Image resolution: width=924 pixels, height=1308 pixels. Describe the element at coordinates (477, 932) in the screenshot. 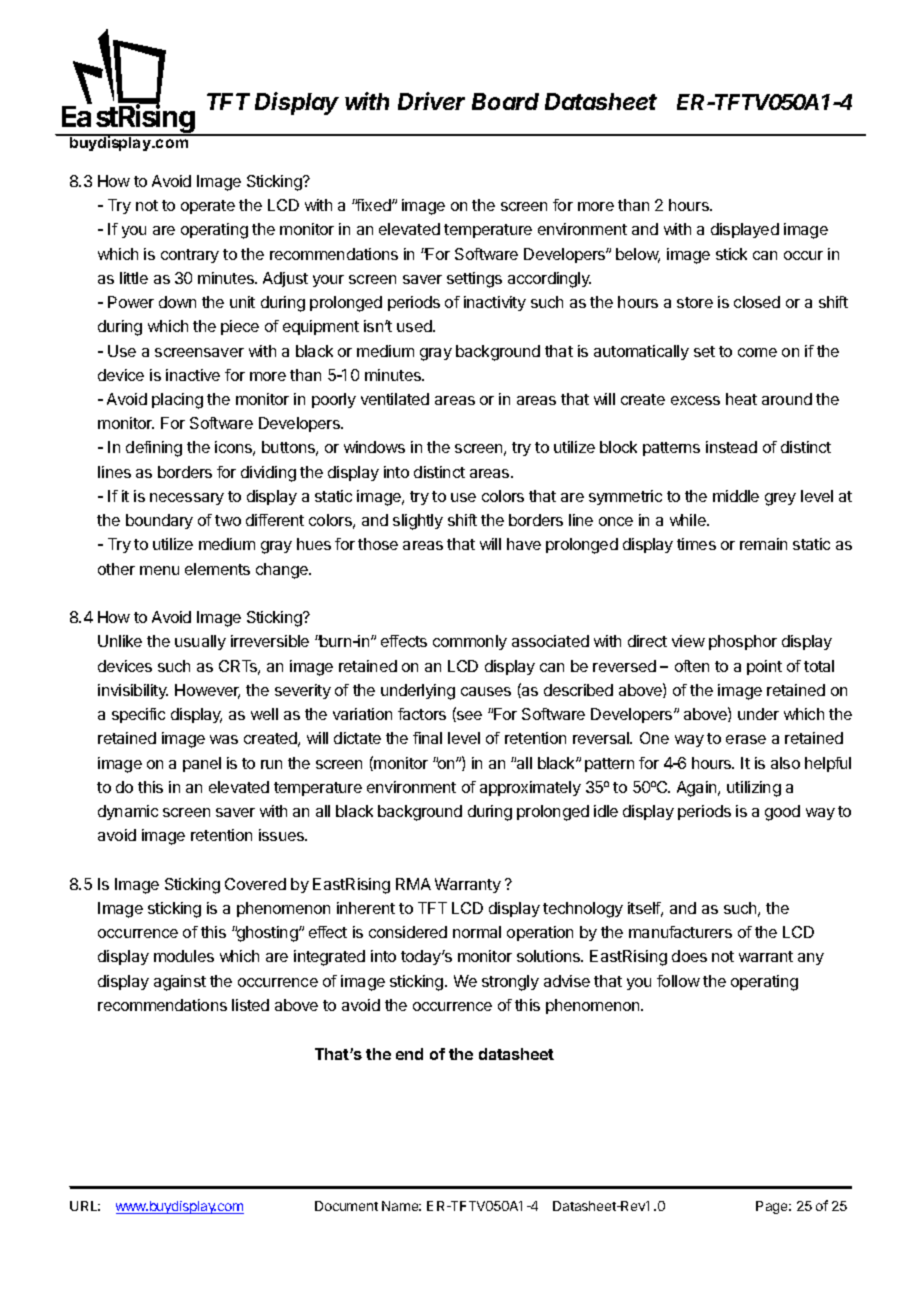

I see `normal` at that location.
